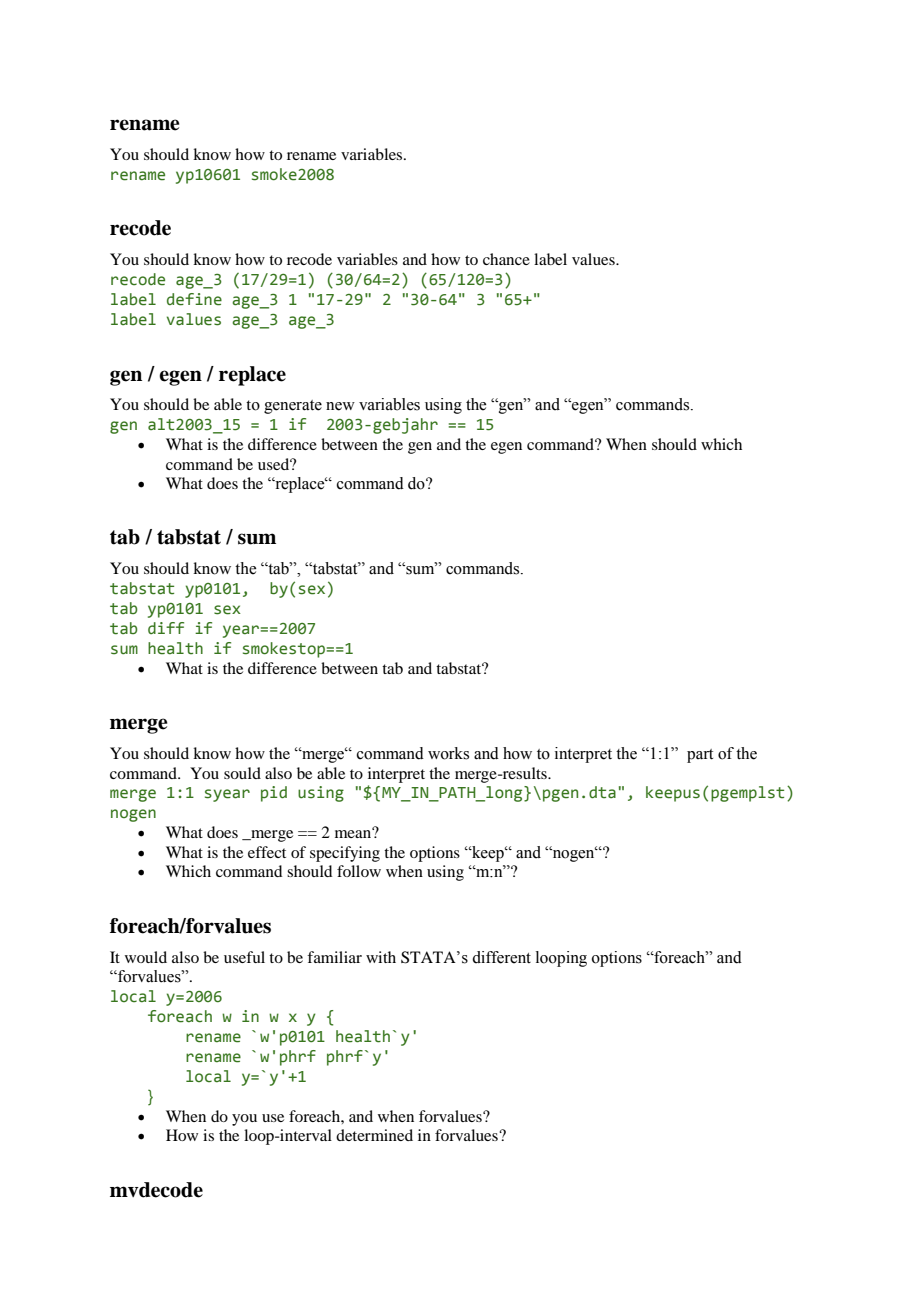 Image resolution: width=924 pixels, height=1308 pixels. Describe the element at coordinates (267, 852) in the image. I see `effect` at that location.
